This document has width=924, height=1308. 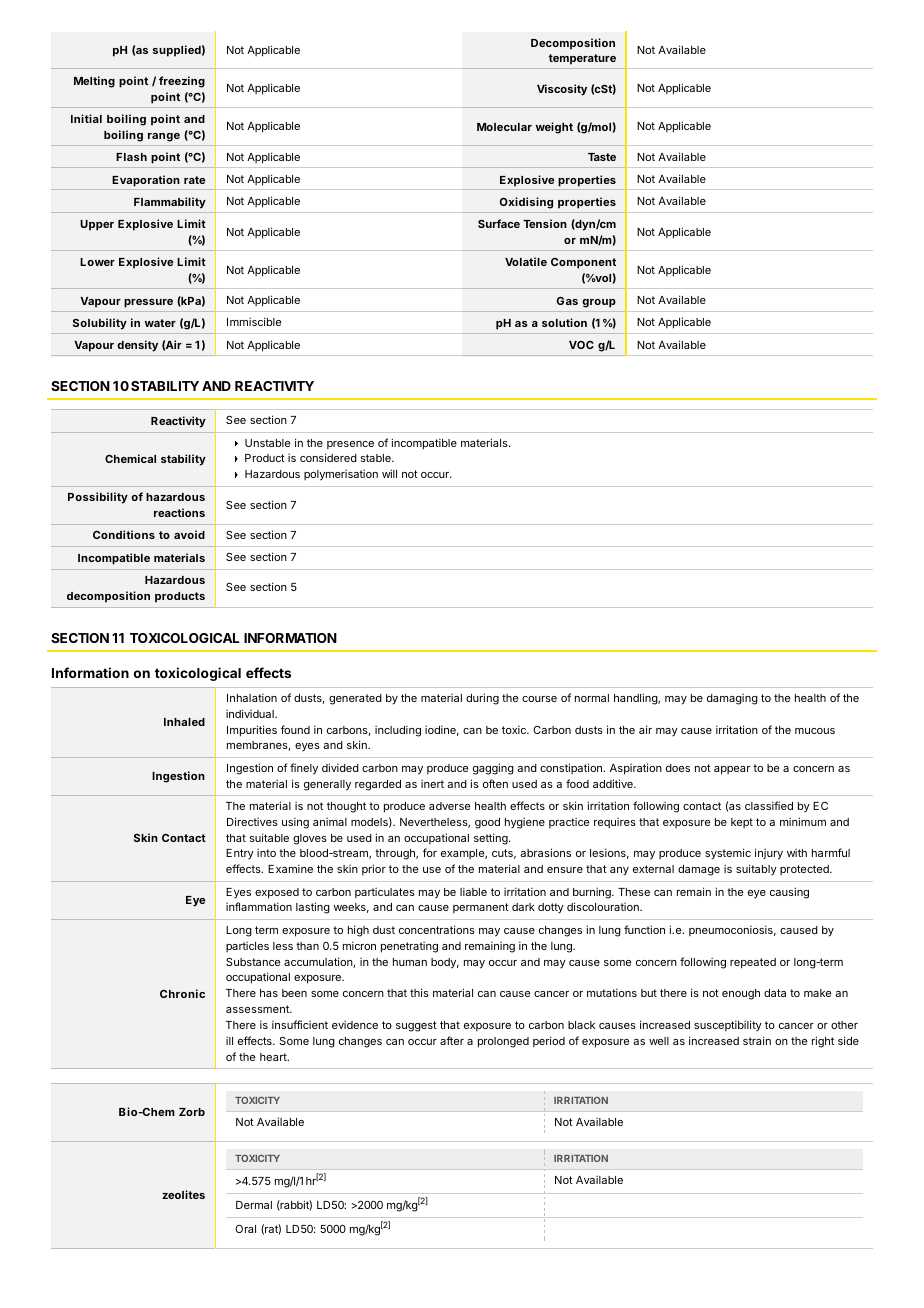 What do you see at coordinates (184, 722) in the document?
I see `Inhaled` at bounding box center [184, 722].
